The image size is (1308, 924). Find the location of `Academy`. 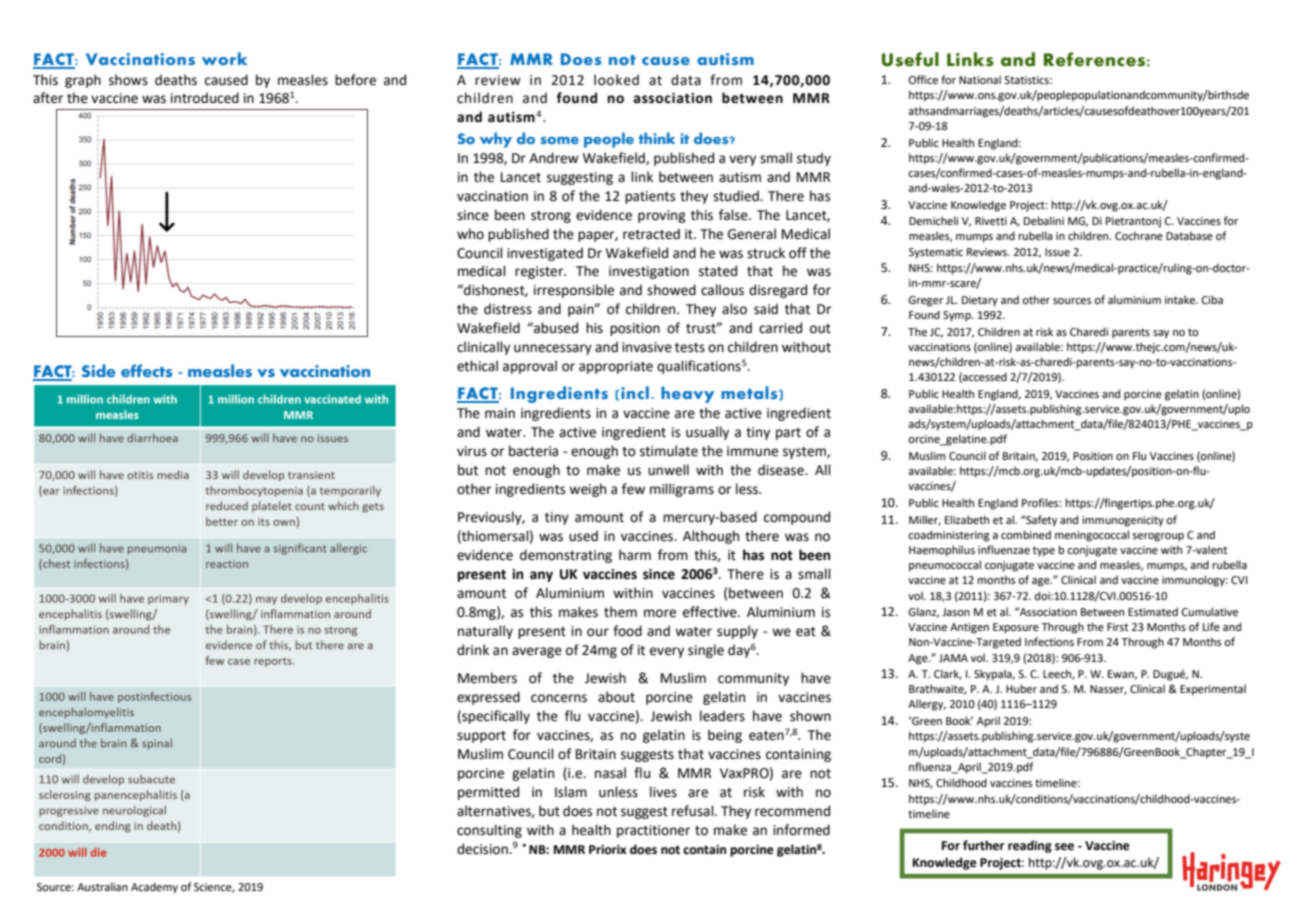

Academy is located at coordinates (154, 888).
